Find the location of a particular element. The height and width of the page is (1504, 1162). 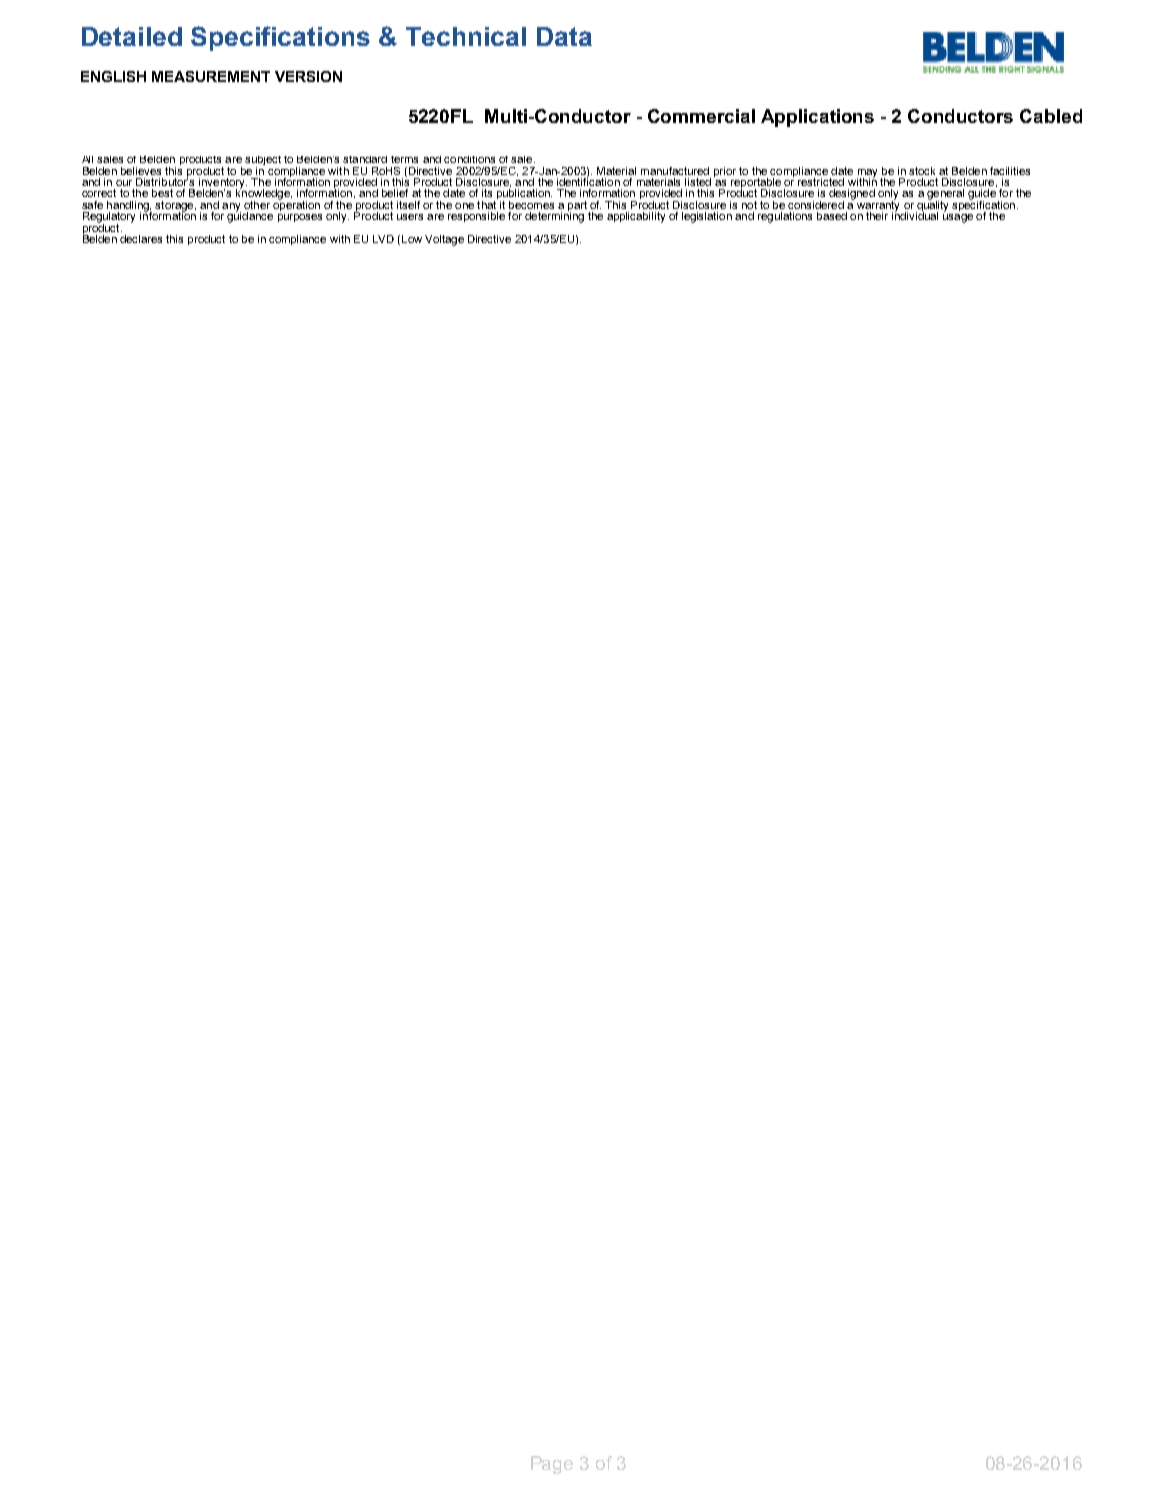

Voltage is located at coordinates (444, 240).
